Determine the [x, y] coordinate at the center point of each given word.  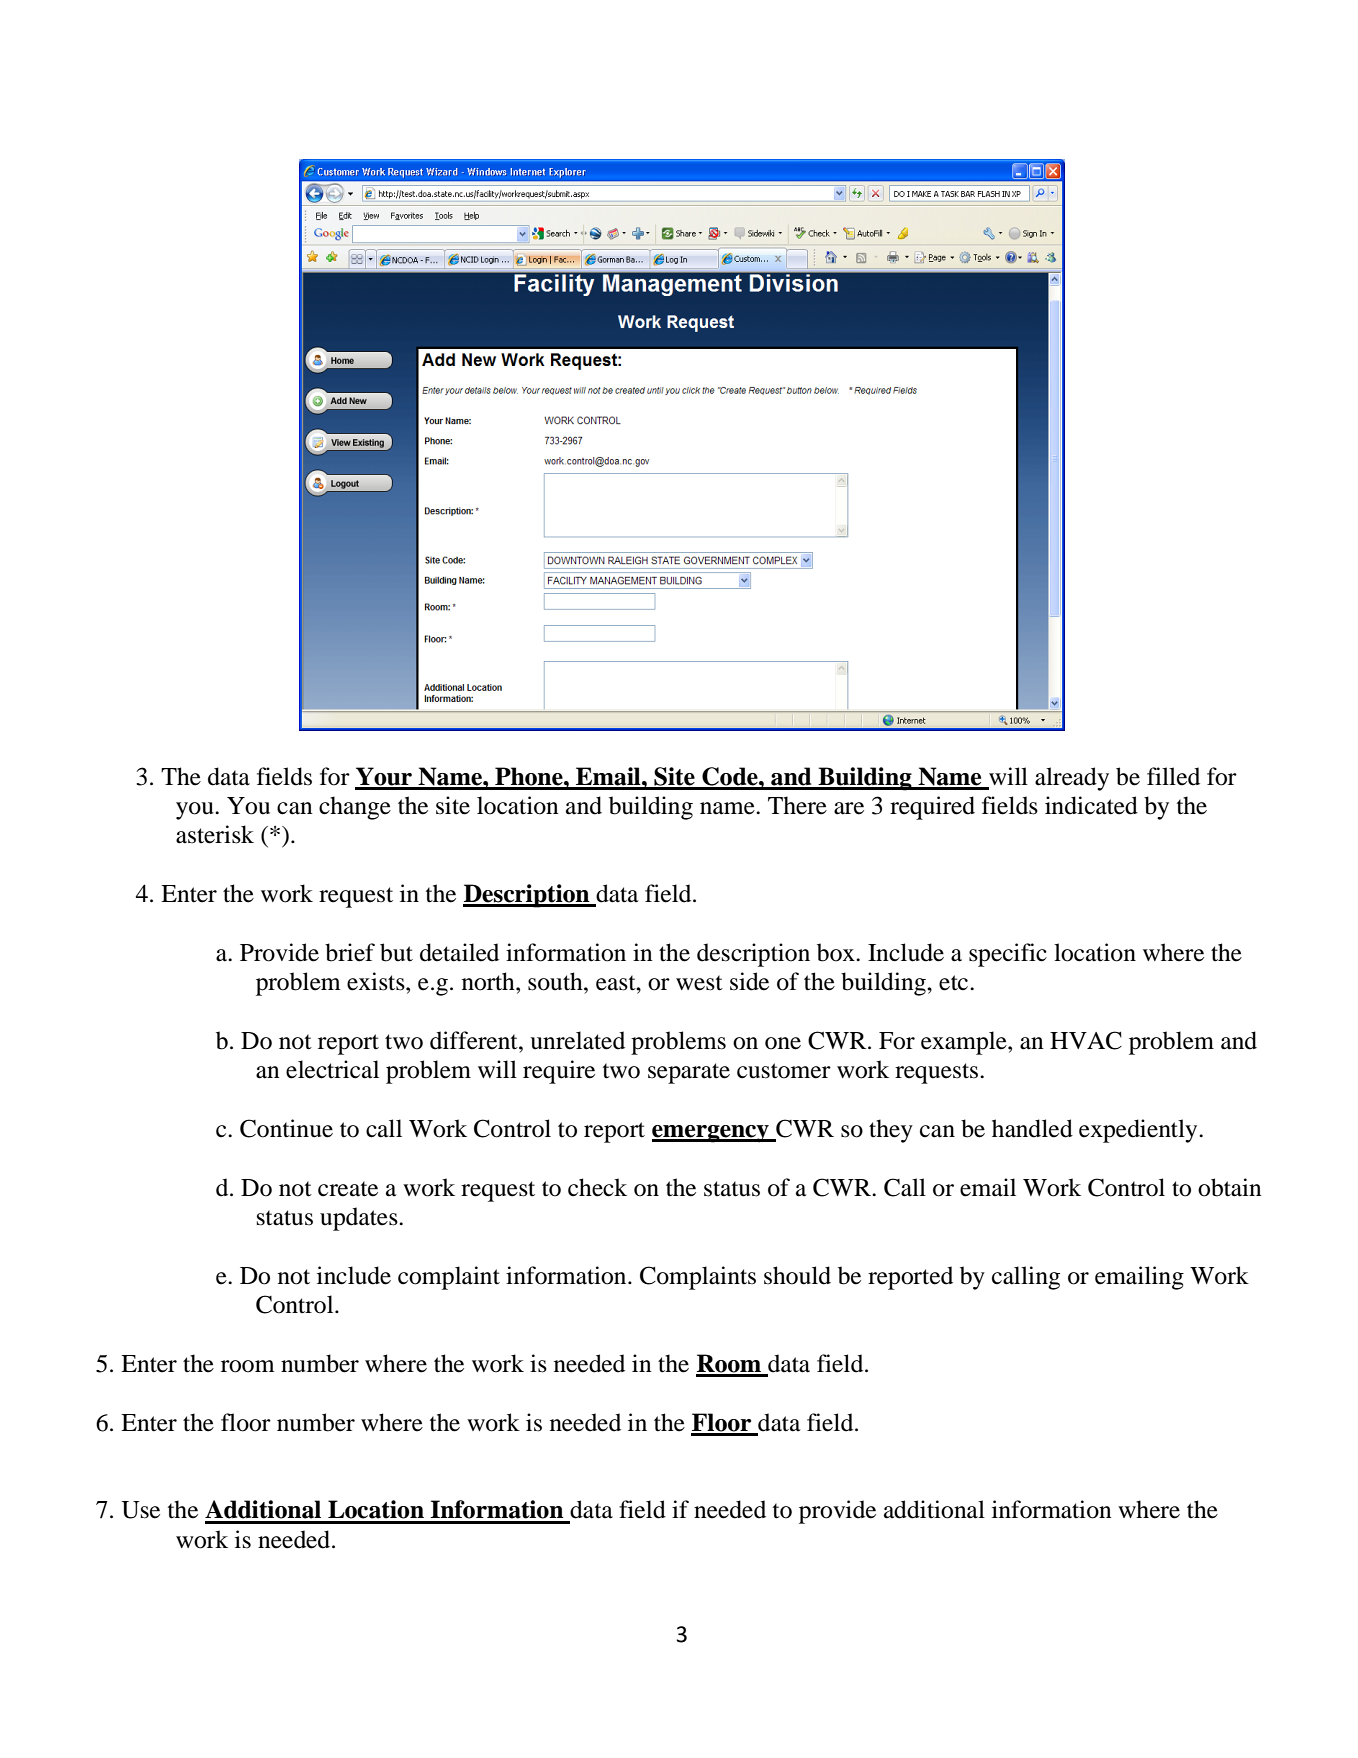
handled [1032, 1128]
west [699, 983]
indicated [1091, 805]
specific [1008, 955]
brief [350, 952]
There [797, 805]
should [797, 1275]
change [355, 808]
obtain [1230, 1187]
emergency [711, 1134]
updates [360, 1219]
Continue [286, 1128]
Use [140, 1510]
